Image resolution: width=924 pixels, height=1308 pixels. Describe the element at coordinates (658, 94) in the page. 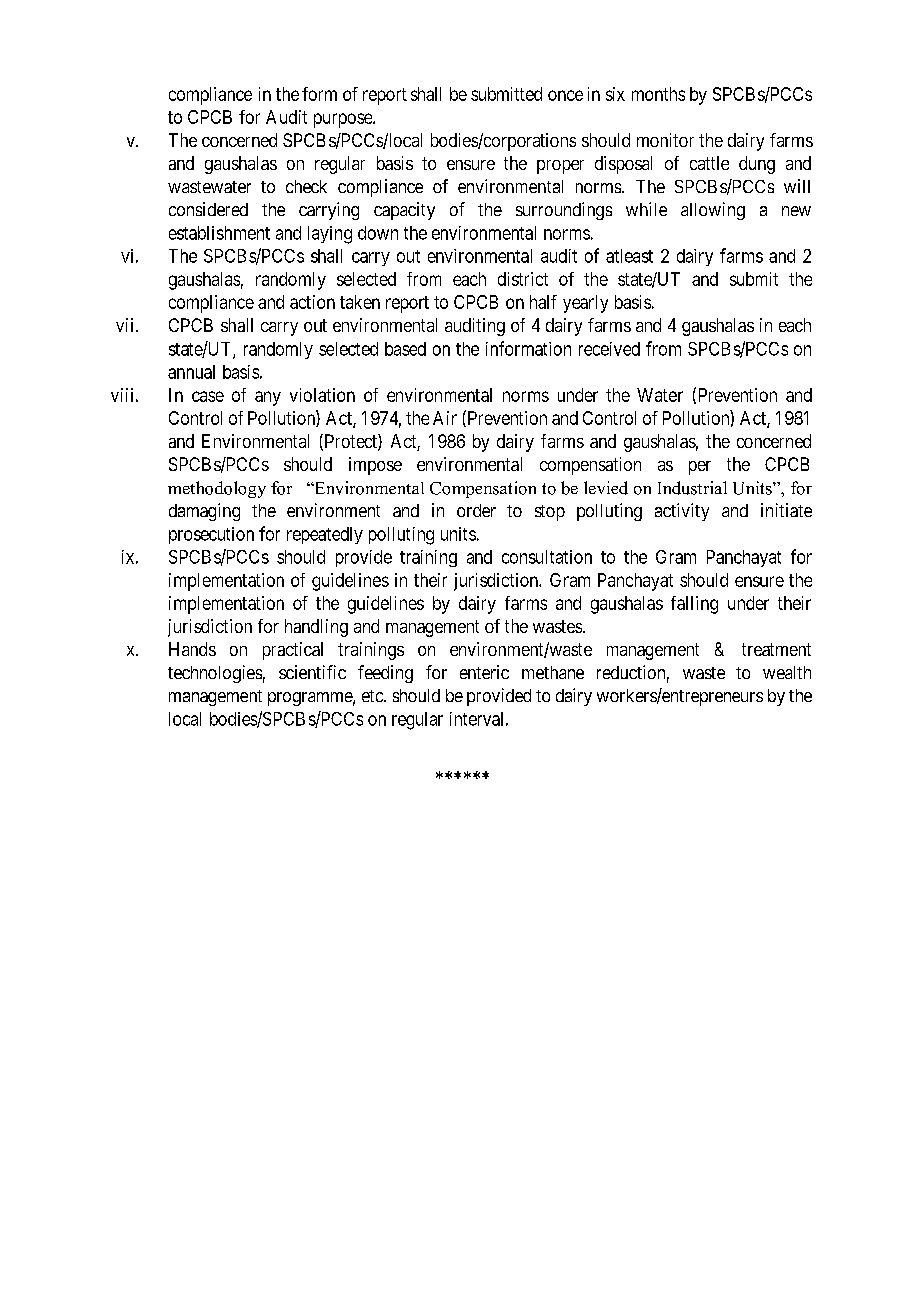

I see `months` at that location.
